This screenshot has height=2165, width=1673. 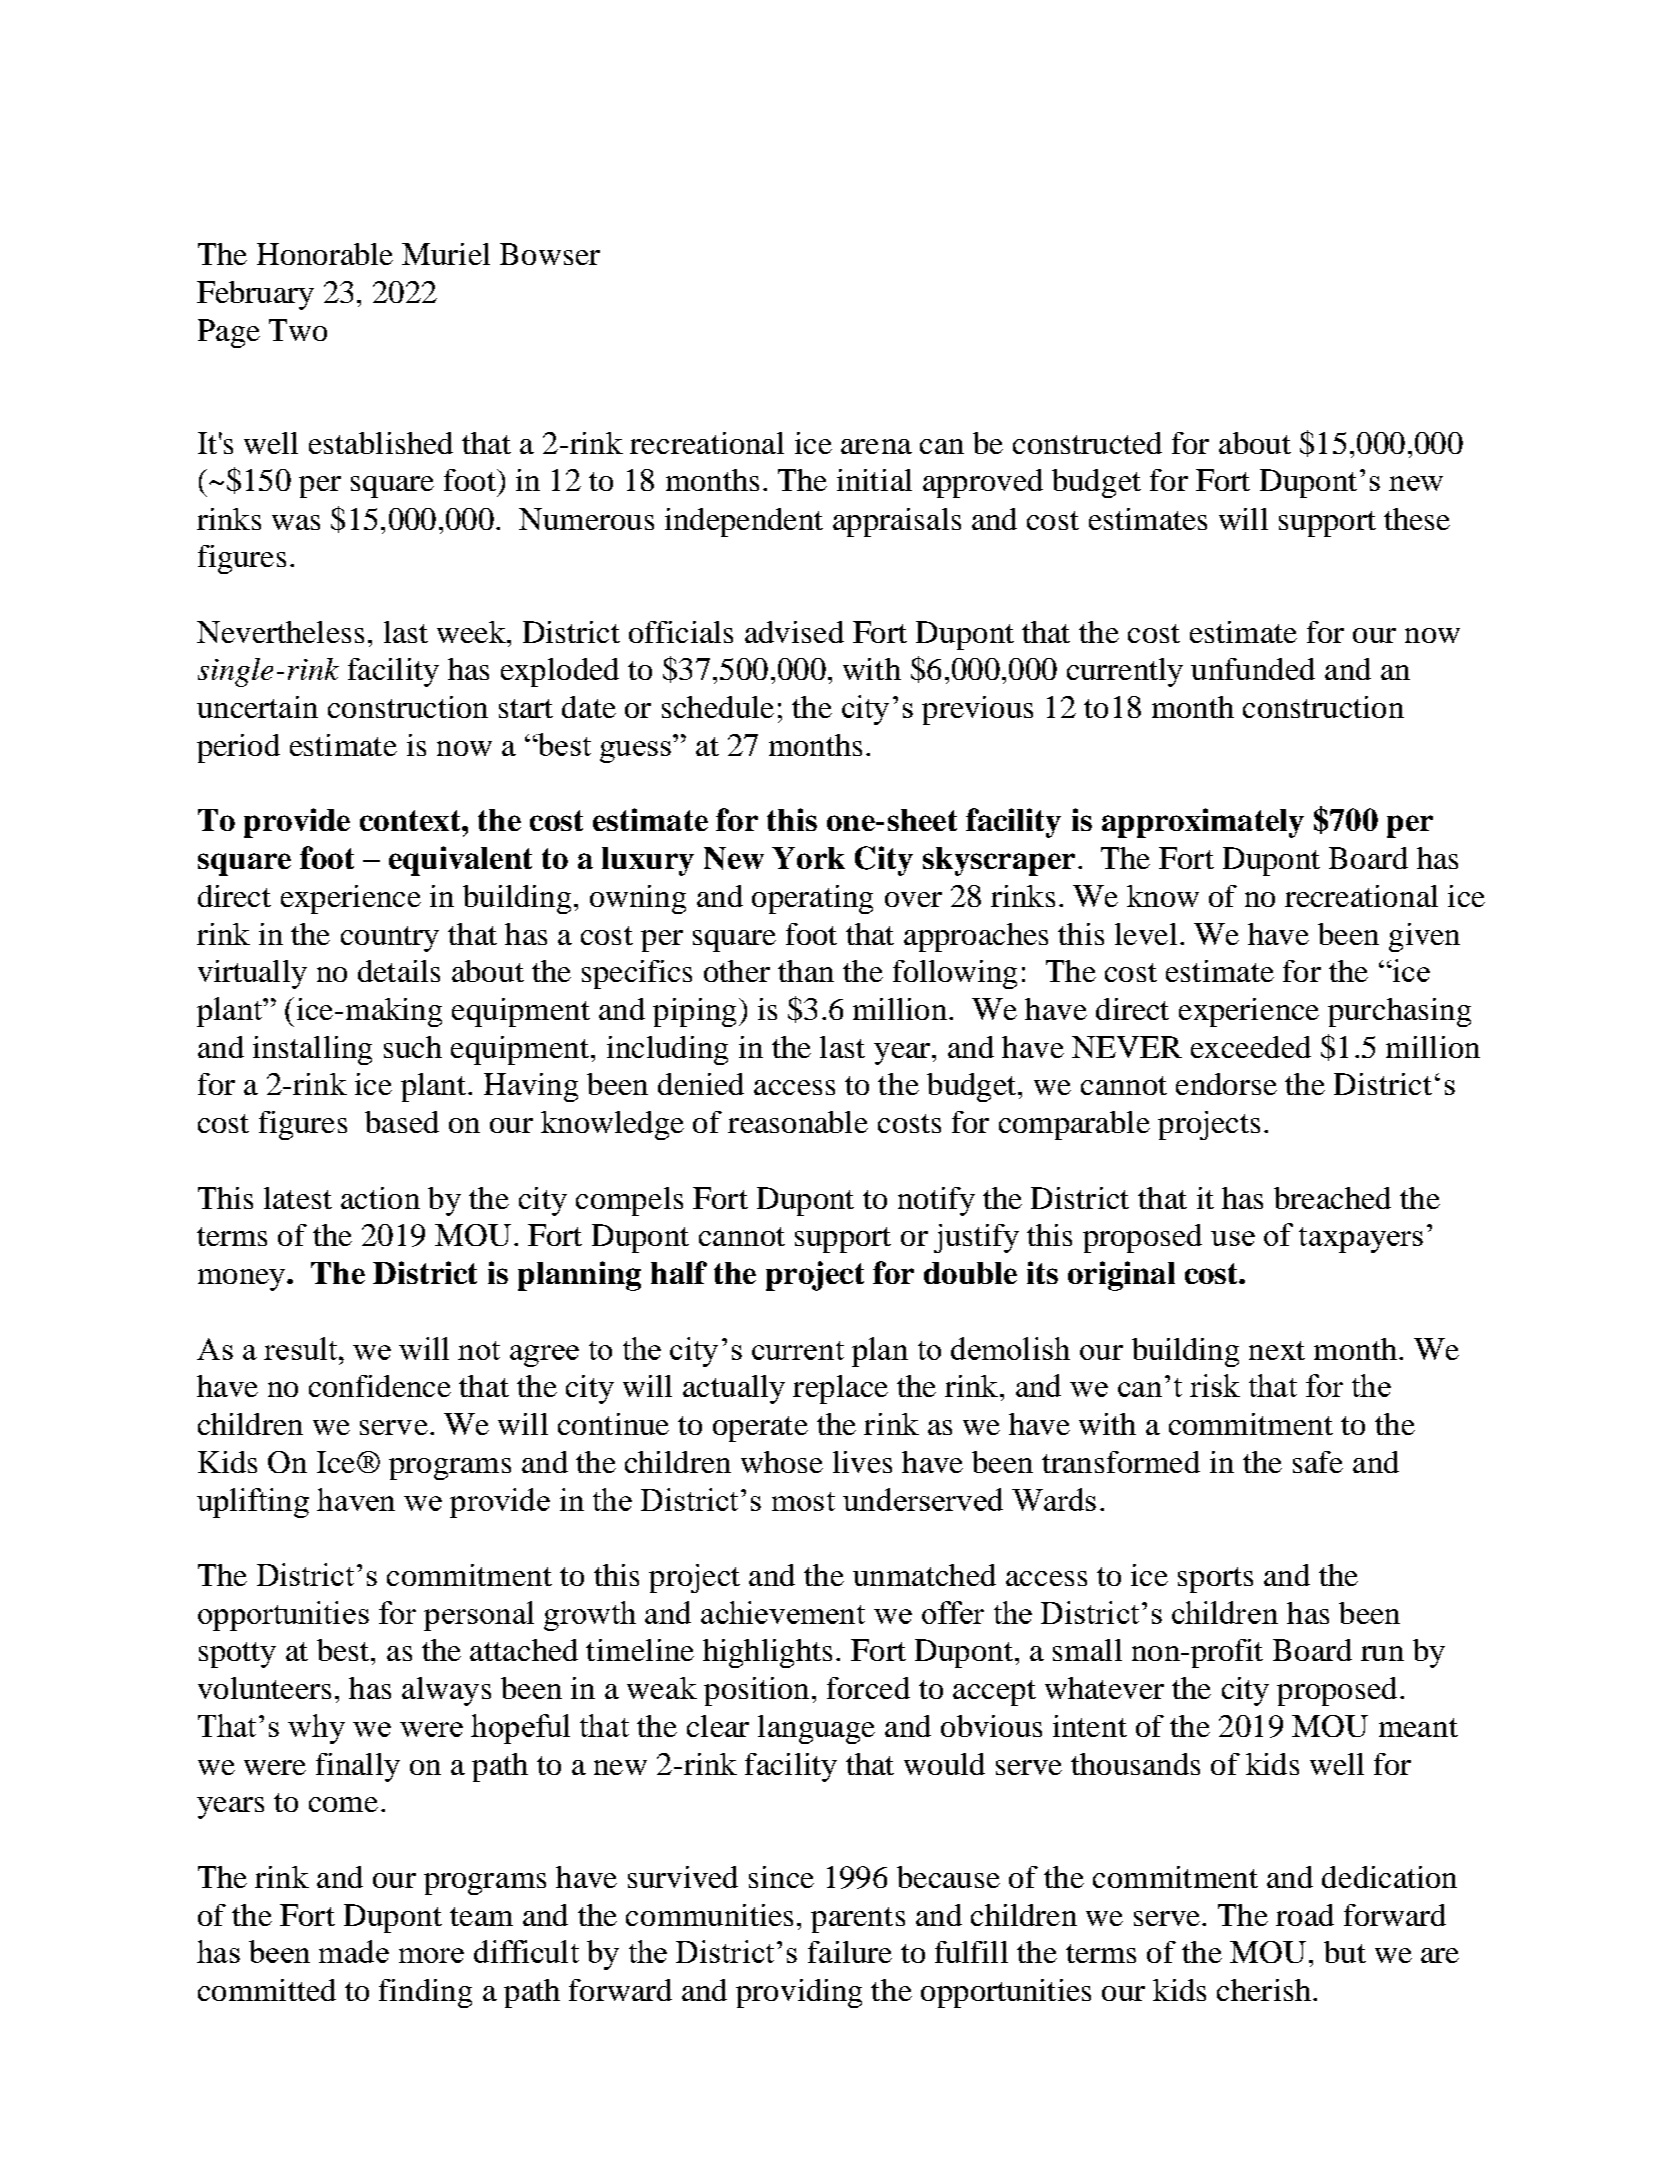 What do you see at coordinates (718, 707) in the screenshot?
I see `schedule` at bounding box center [718, 707].
